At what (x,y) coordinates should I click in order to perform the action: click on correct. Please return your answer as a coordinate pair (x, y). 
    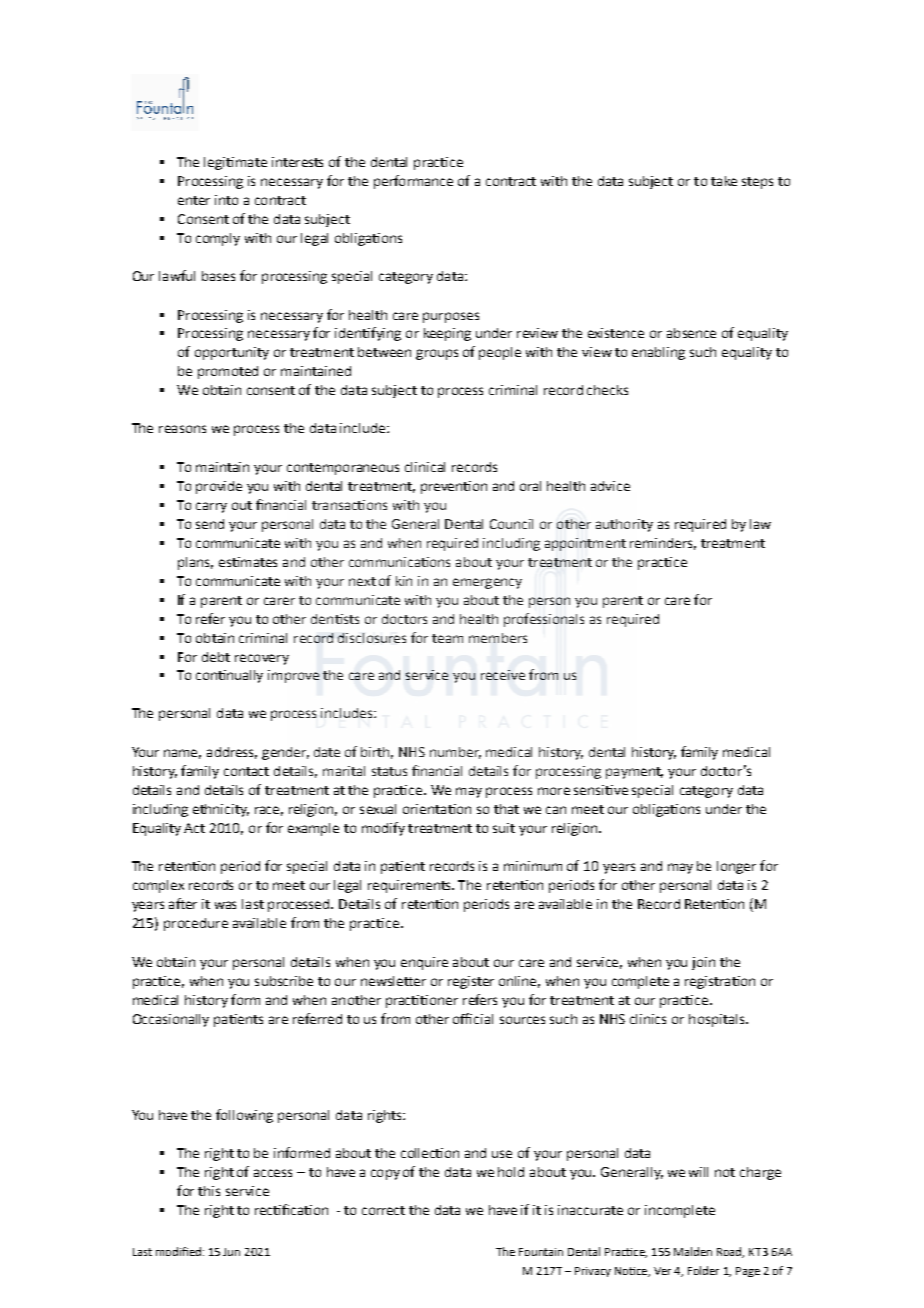
    Looking at the image, I should click on (383, 1210).
